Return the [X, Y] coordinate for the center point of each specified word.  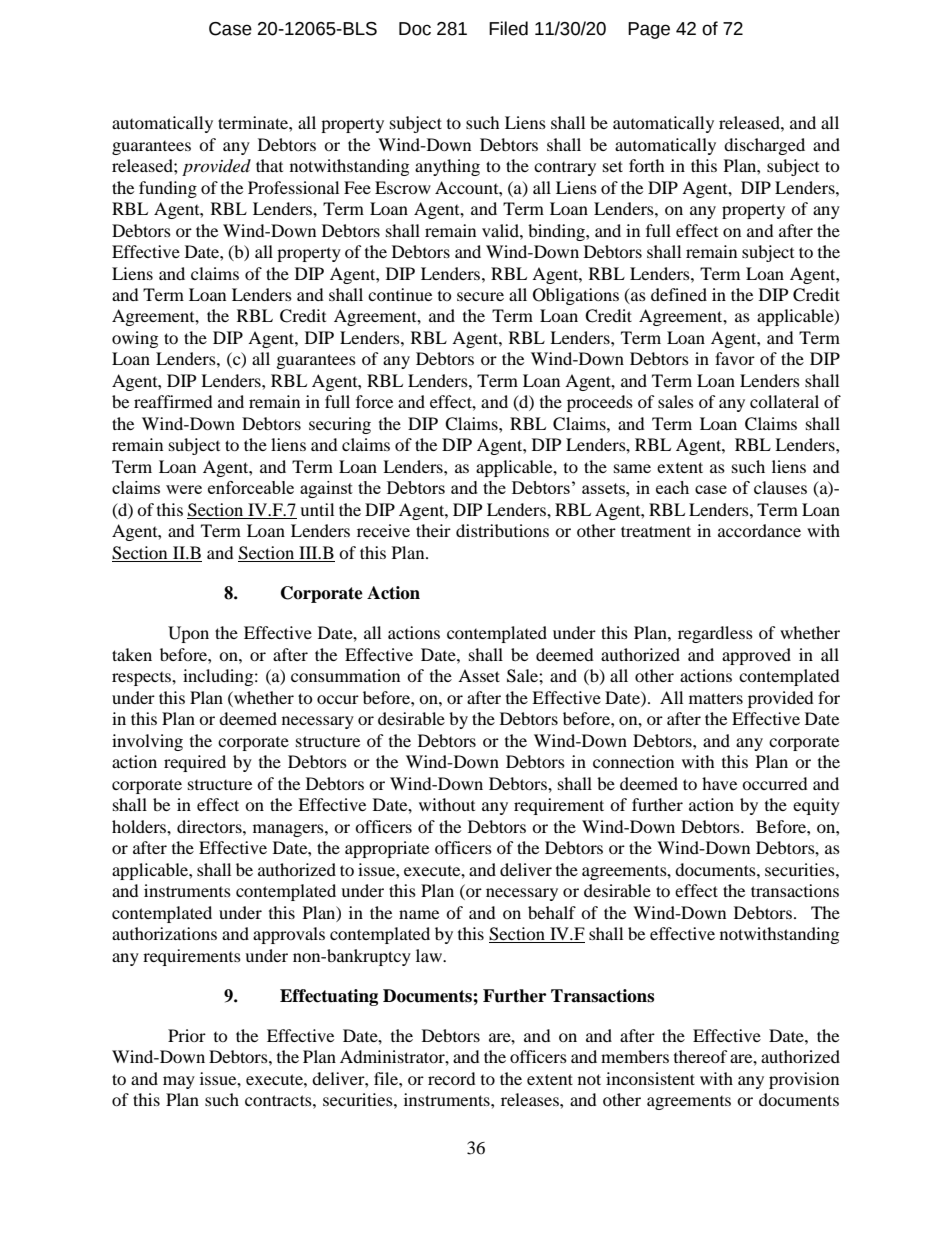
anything [447, 167]
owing [135, 339]
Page [649, 30]
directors [210, 826]
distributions [502, 530]
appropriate [387, 849]
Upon [188, 634]
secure [480, 296]
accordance [759, 530]
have [719, 783]
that [269, 165]
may [179, 1082]
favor [735, 358]
